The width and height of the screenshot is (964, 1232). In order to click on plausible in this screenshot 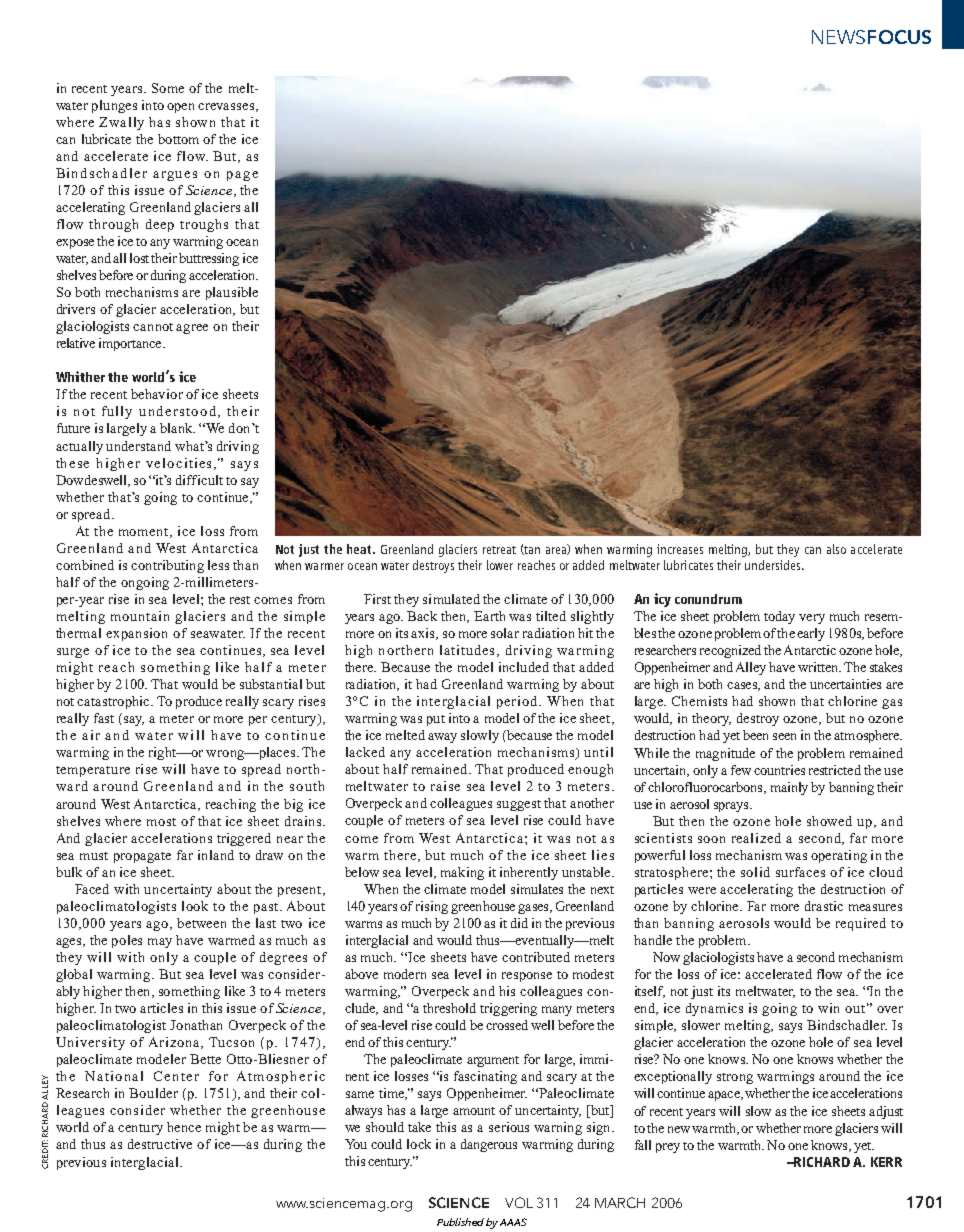, I will do `click(232, 293)`.
